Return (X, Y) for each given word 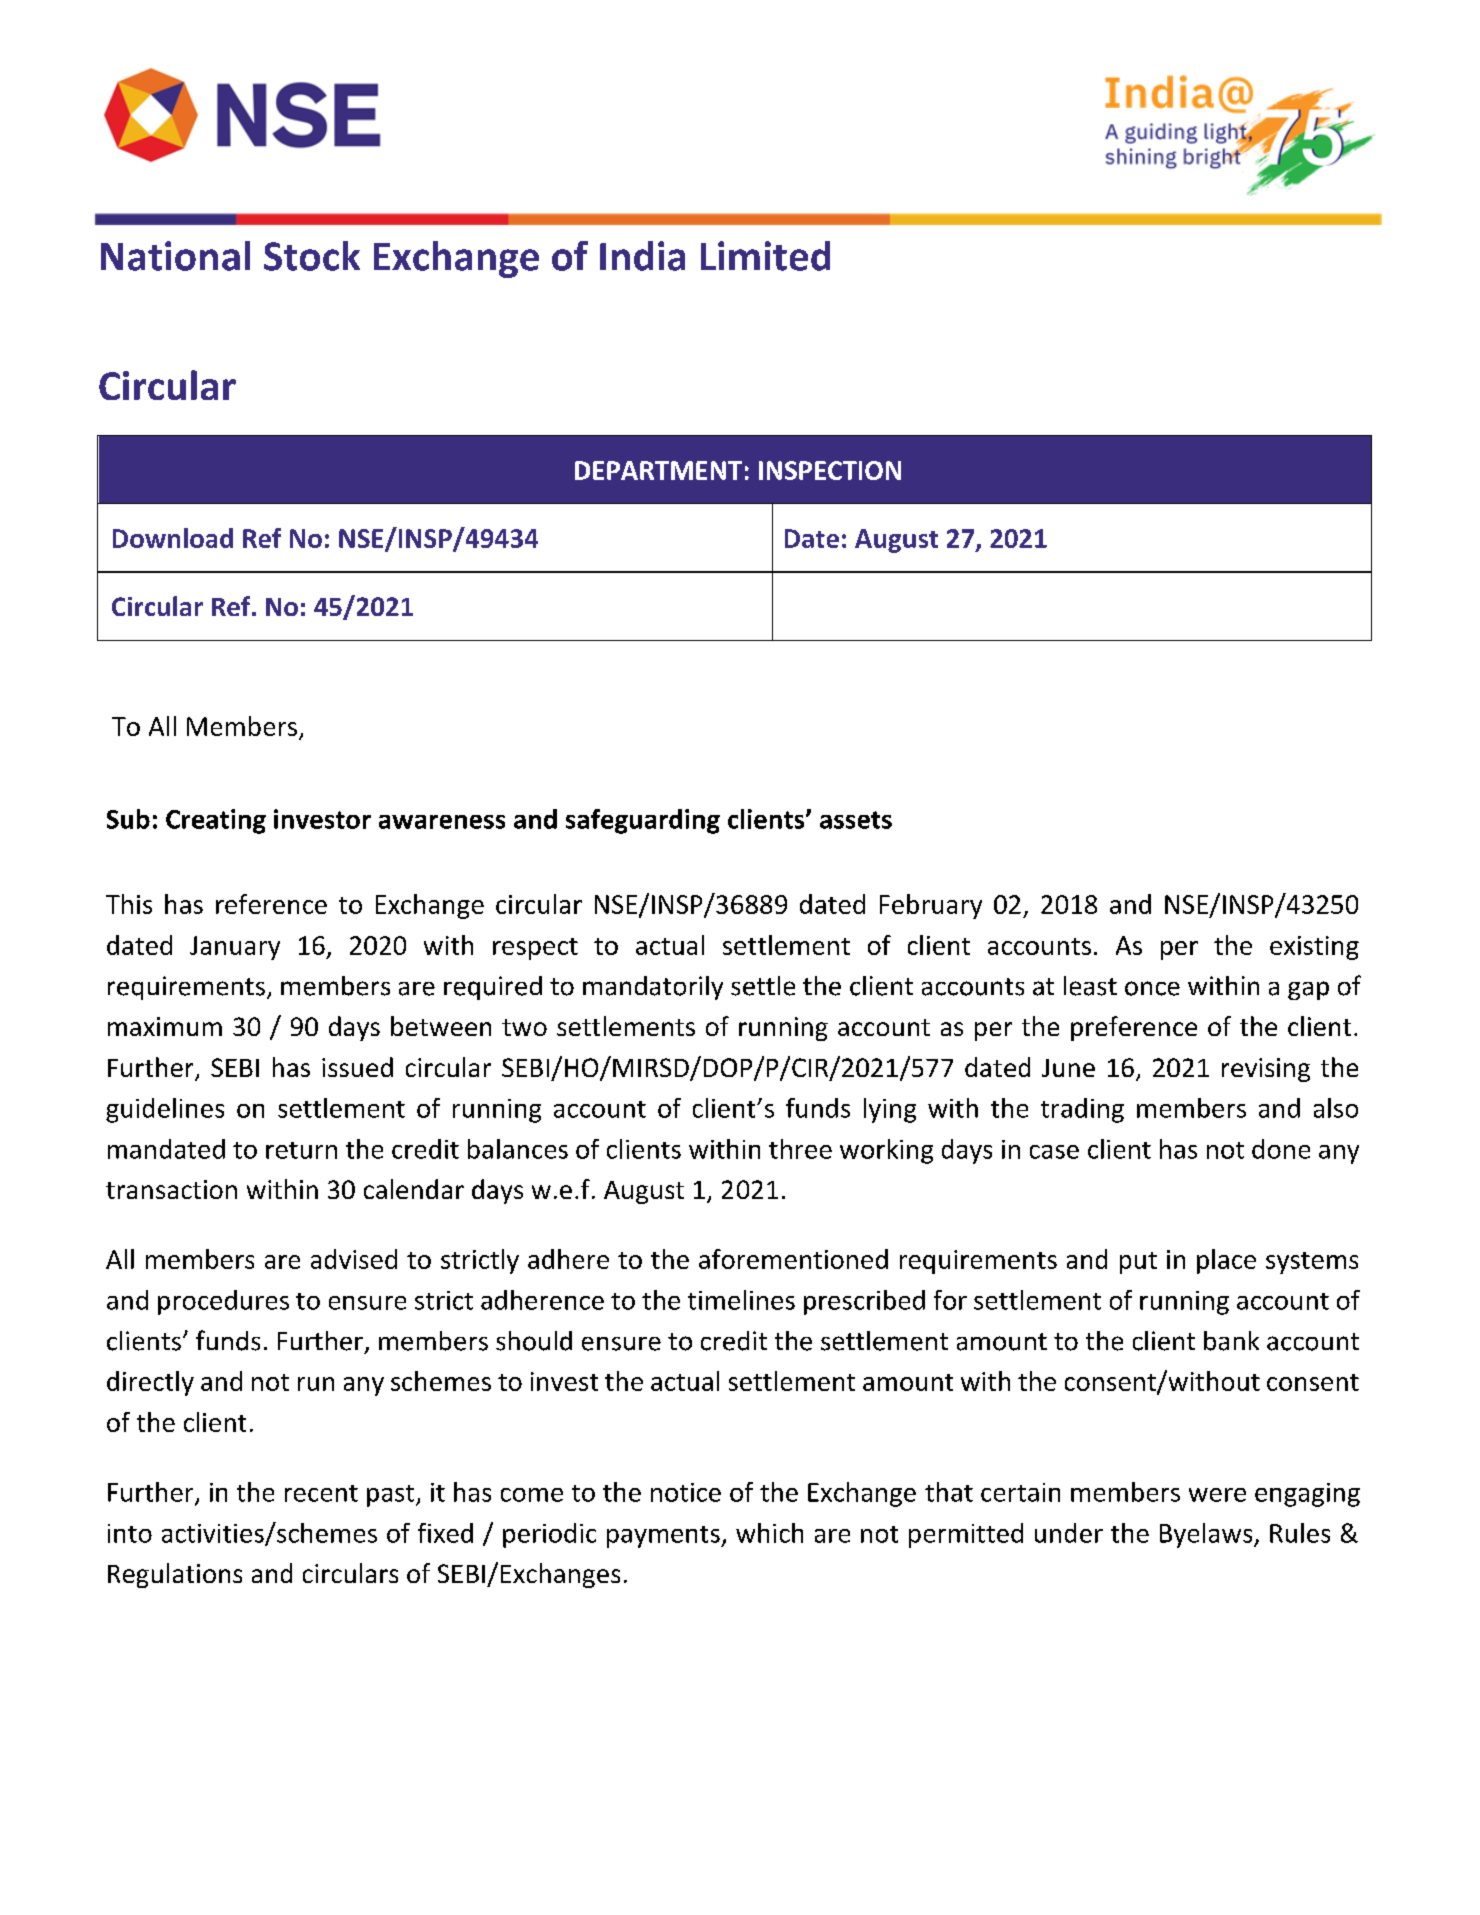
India (642, 256)
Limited (765, 256)
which (769, 1533)
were (1217, 1495)
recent (321, 1493)
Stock (312, 256)
